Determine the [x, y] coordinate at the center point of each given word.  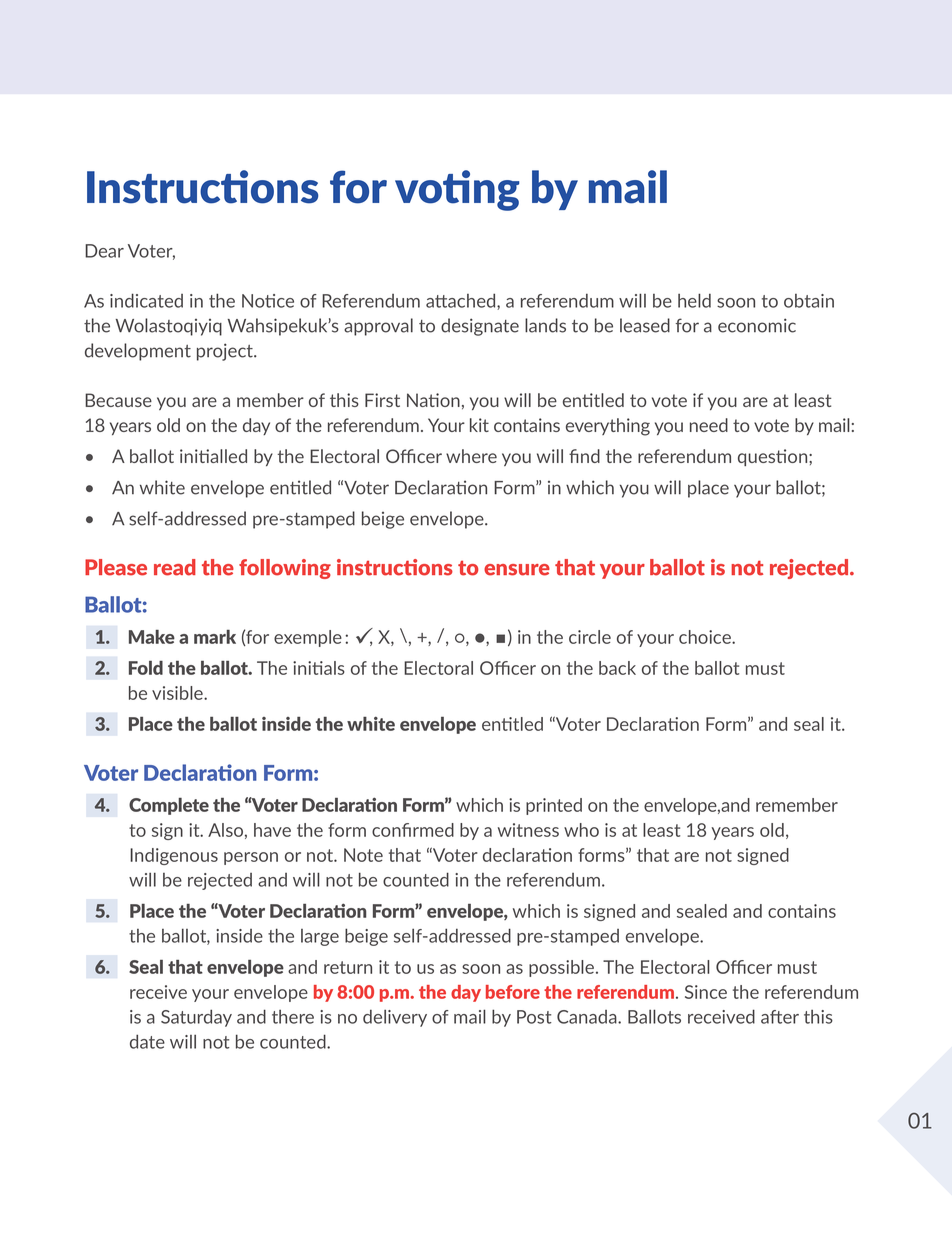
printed [554, 806]
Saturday [196, 1018]
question [774, 457]
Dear [104, 251]
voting [457, 190]
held [694, 300]
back [617, 668]
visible [178, 693]
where [471, 456]
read [175, 567]
